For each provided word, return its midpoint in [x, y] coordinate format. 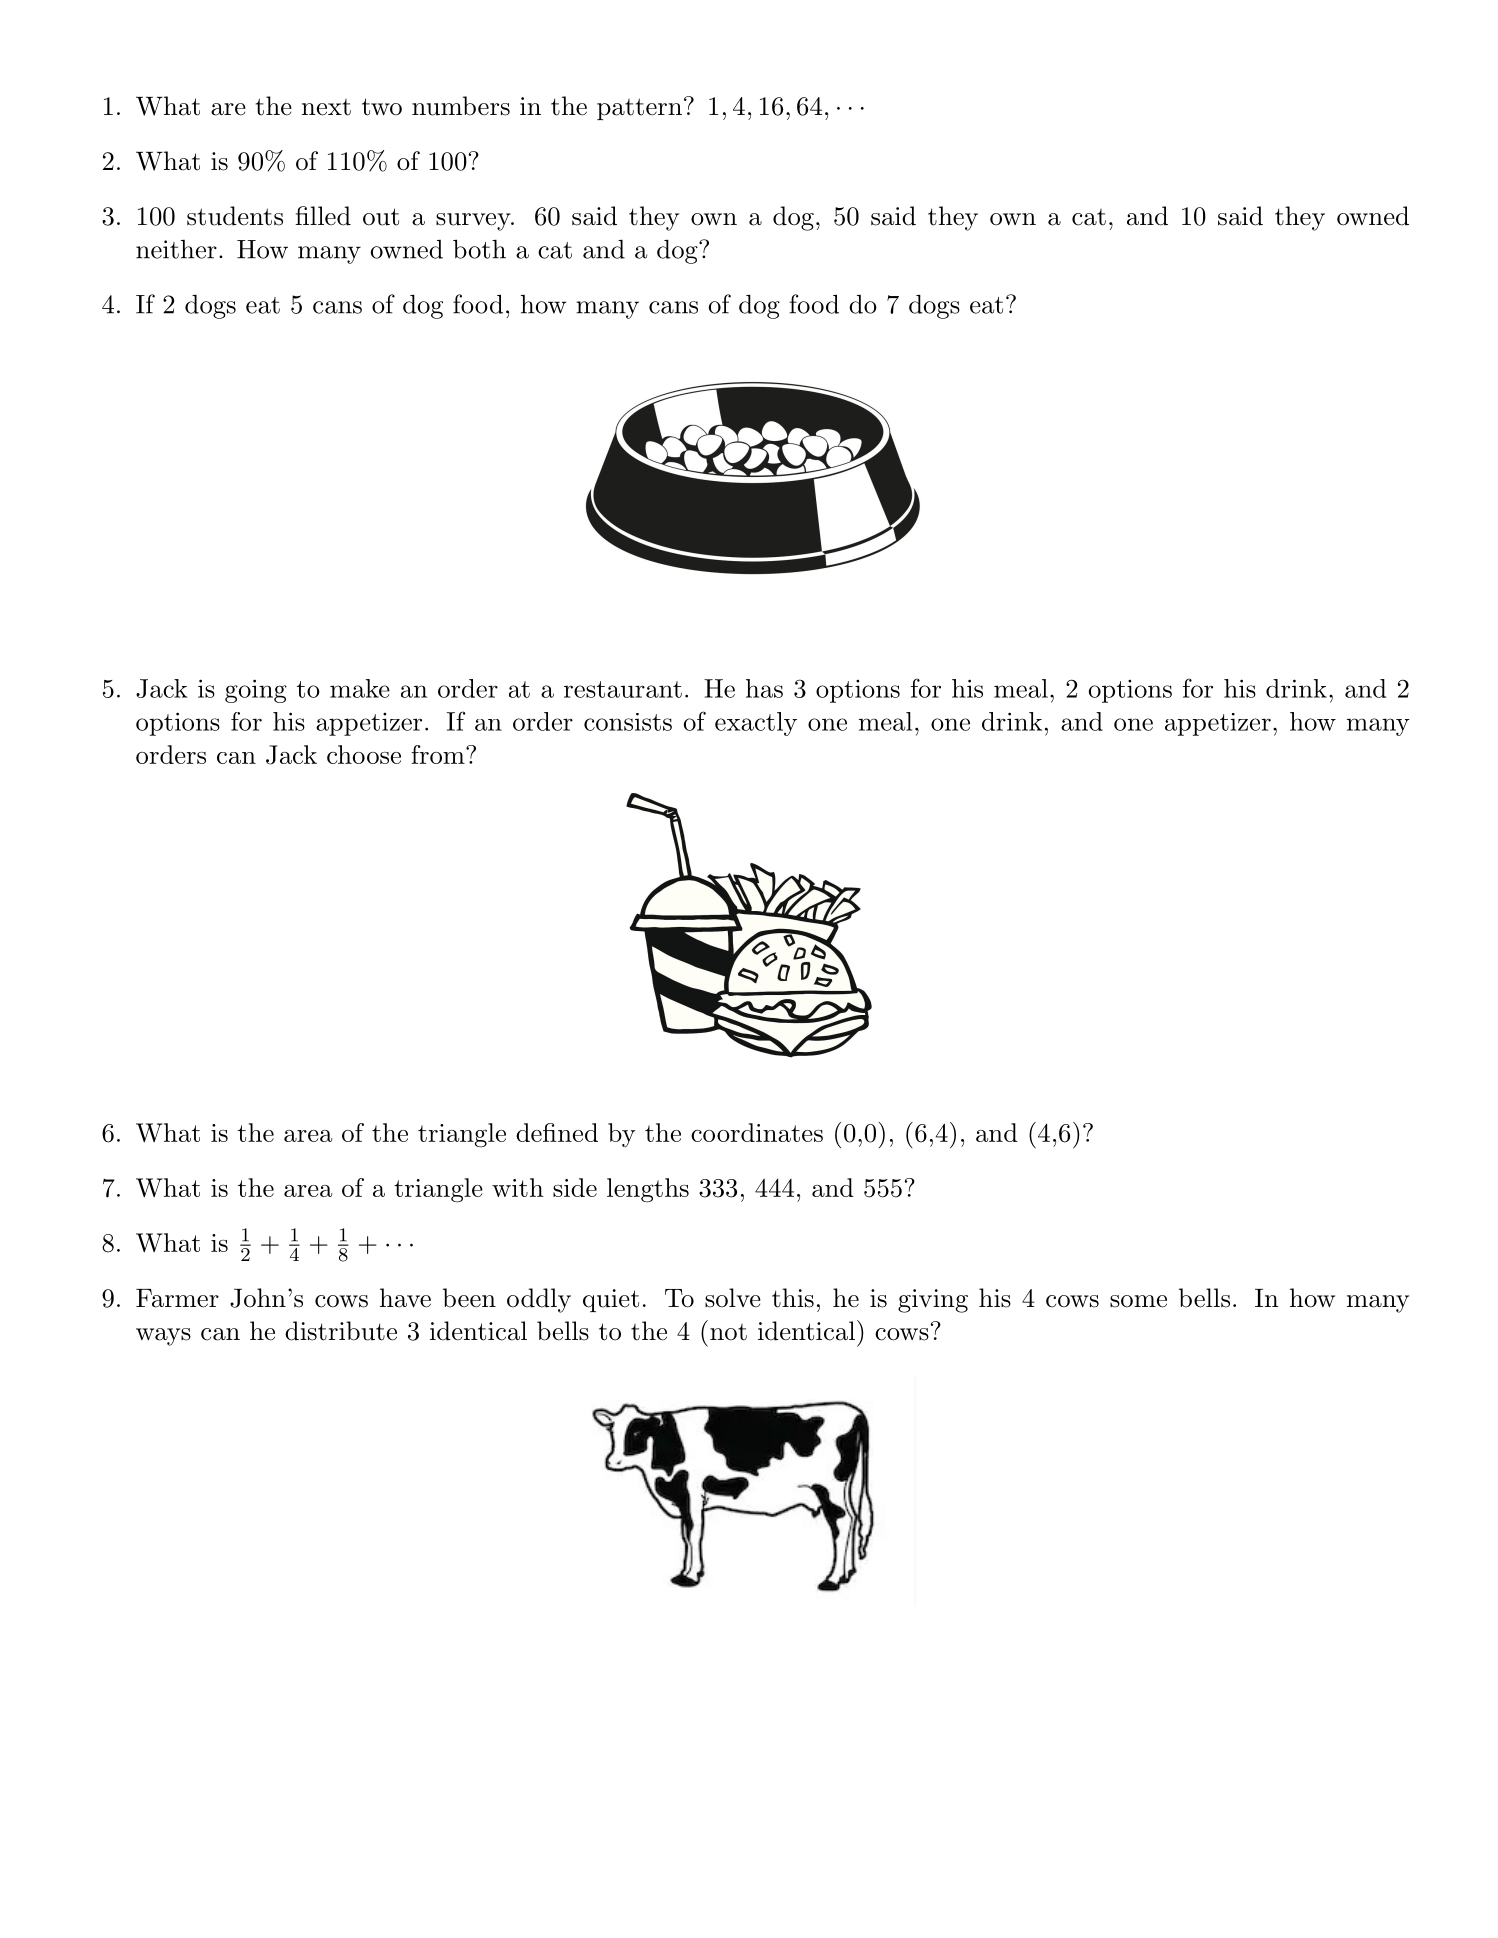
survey [474, 222]
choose [364, 754]
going [256, 691]
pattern [639, 109]
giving [933, 1301]
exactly [756, 724]
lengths [648, 1190]
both [479, 249]
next [326, 107]
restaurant [623, 689]
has [764, 688]
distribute [341, 1331]
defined [557, 1132]
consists [628, 722]
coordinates [757, 1132]
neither [176, 249]
